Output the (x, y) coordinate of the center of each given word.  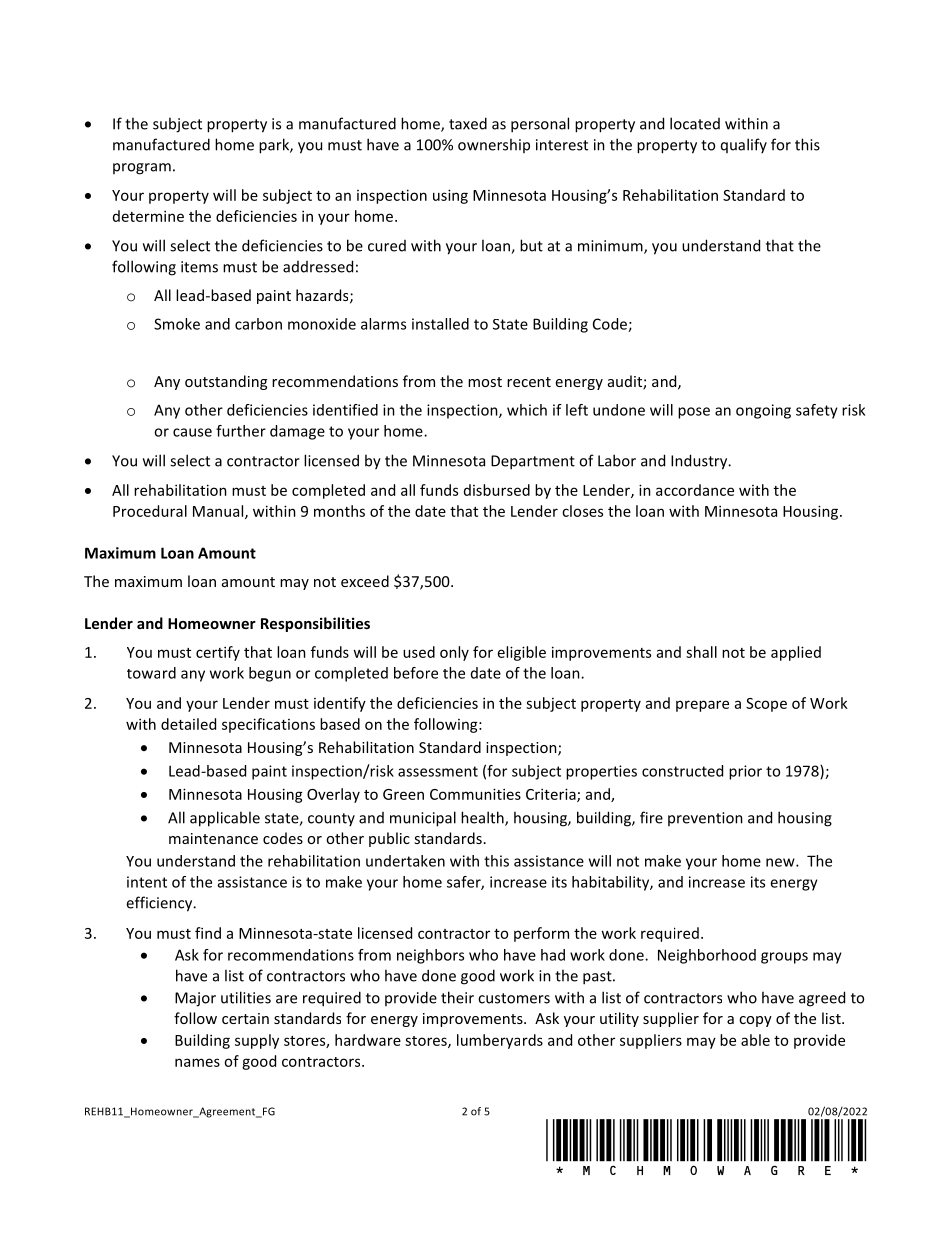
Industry (700, 462)
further (241, 431)
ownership (494, 145)
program (142, 169)
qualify (744, 145)
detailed (188, 724)
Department (533, 462)
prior (745, 772)
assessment (438, 771)
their (457, 997)
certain (245, 1018)
